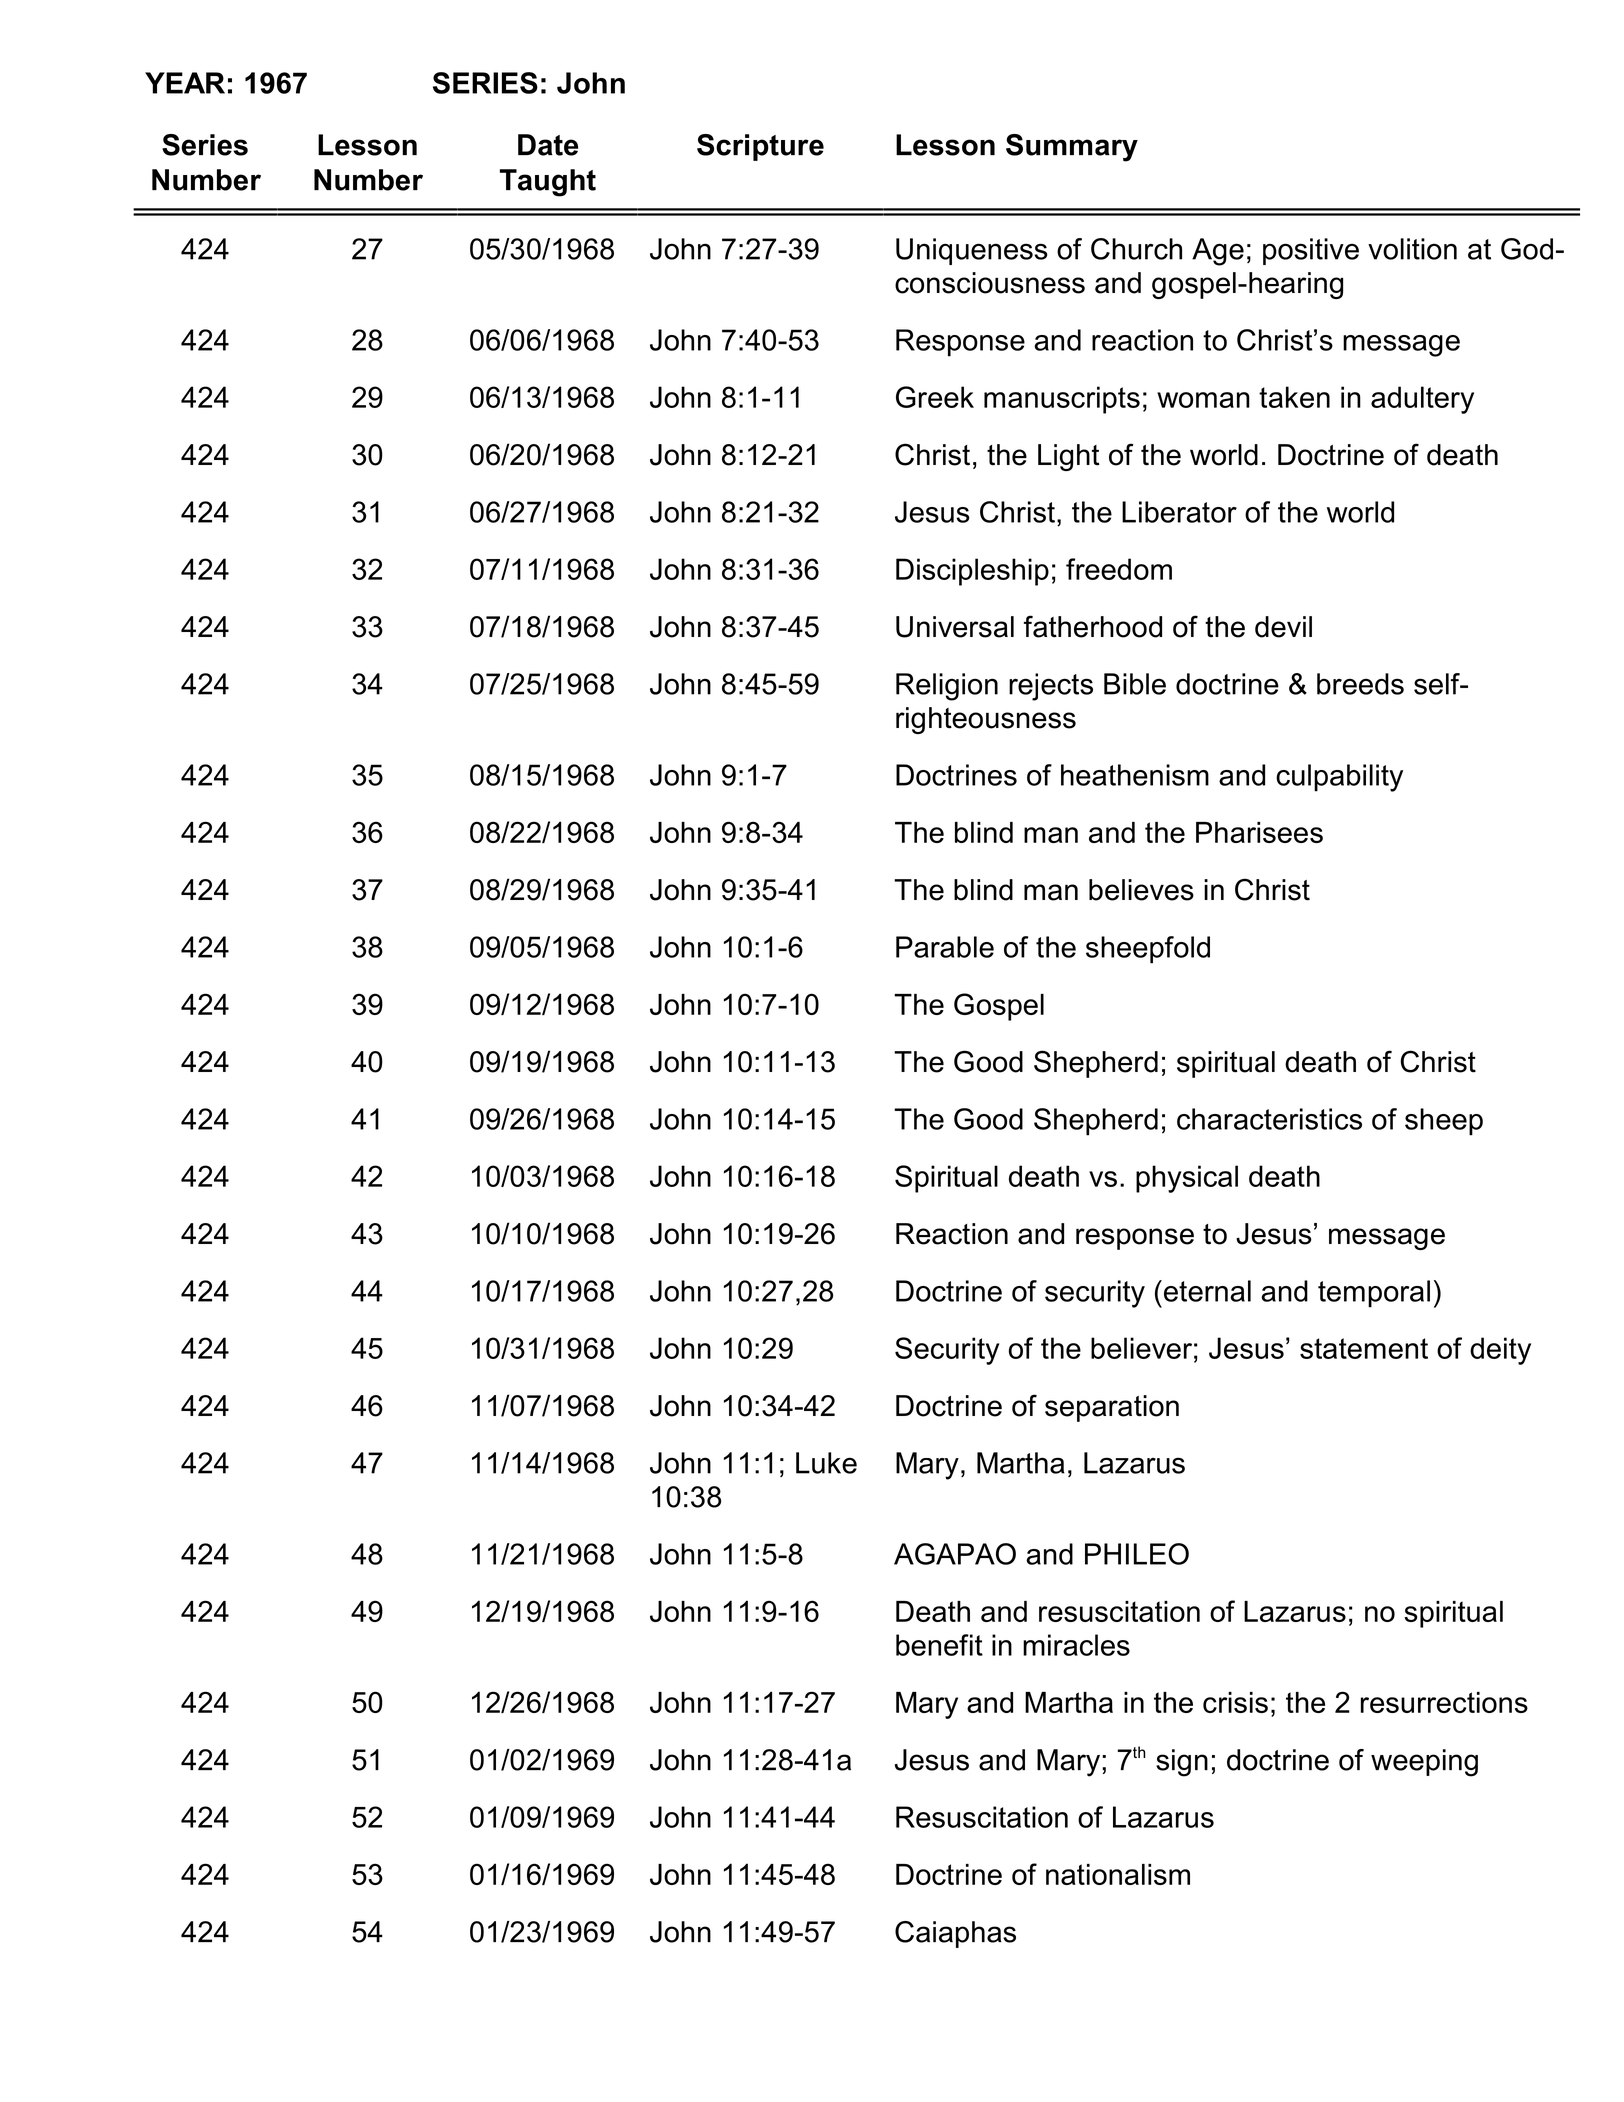 This document has height=2102, width=1624. What do you see at coordinates (760, 147) in the document?
I see `Scripture` at bounding box center [760, 147].
